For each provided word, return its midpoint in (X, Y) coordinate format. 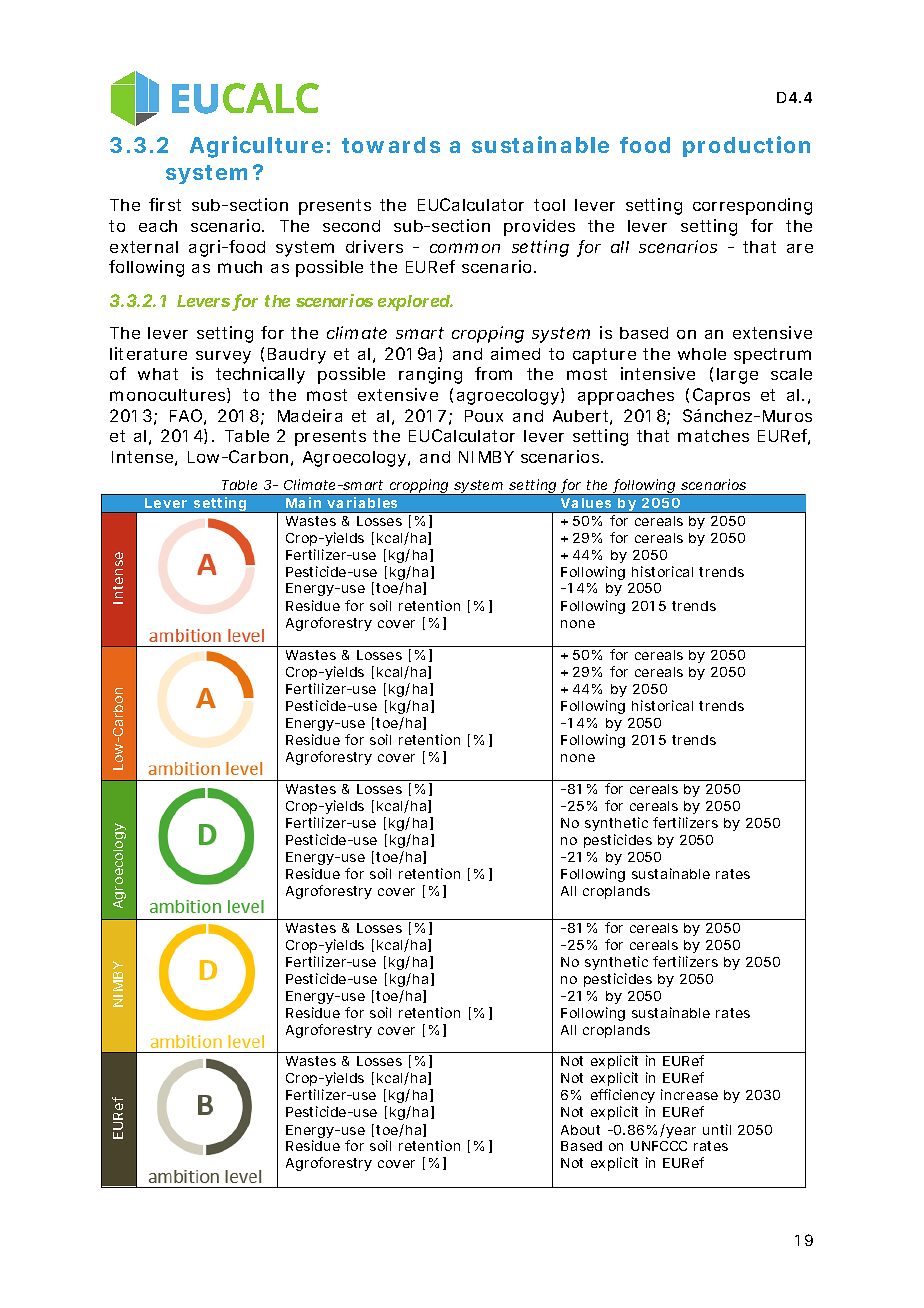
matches (713, 436)
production (746, 146)
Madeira (310, 415)
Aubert (582, 417)
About (580, 1130)
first (165, 204)
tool (549, 205)
